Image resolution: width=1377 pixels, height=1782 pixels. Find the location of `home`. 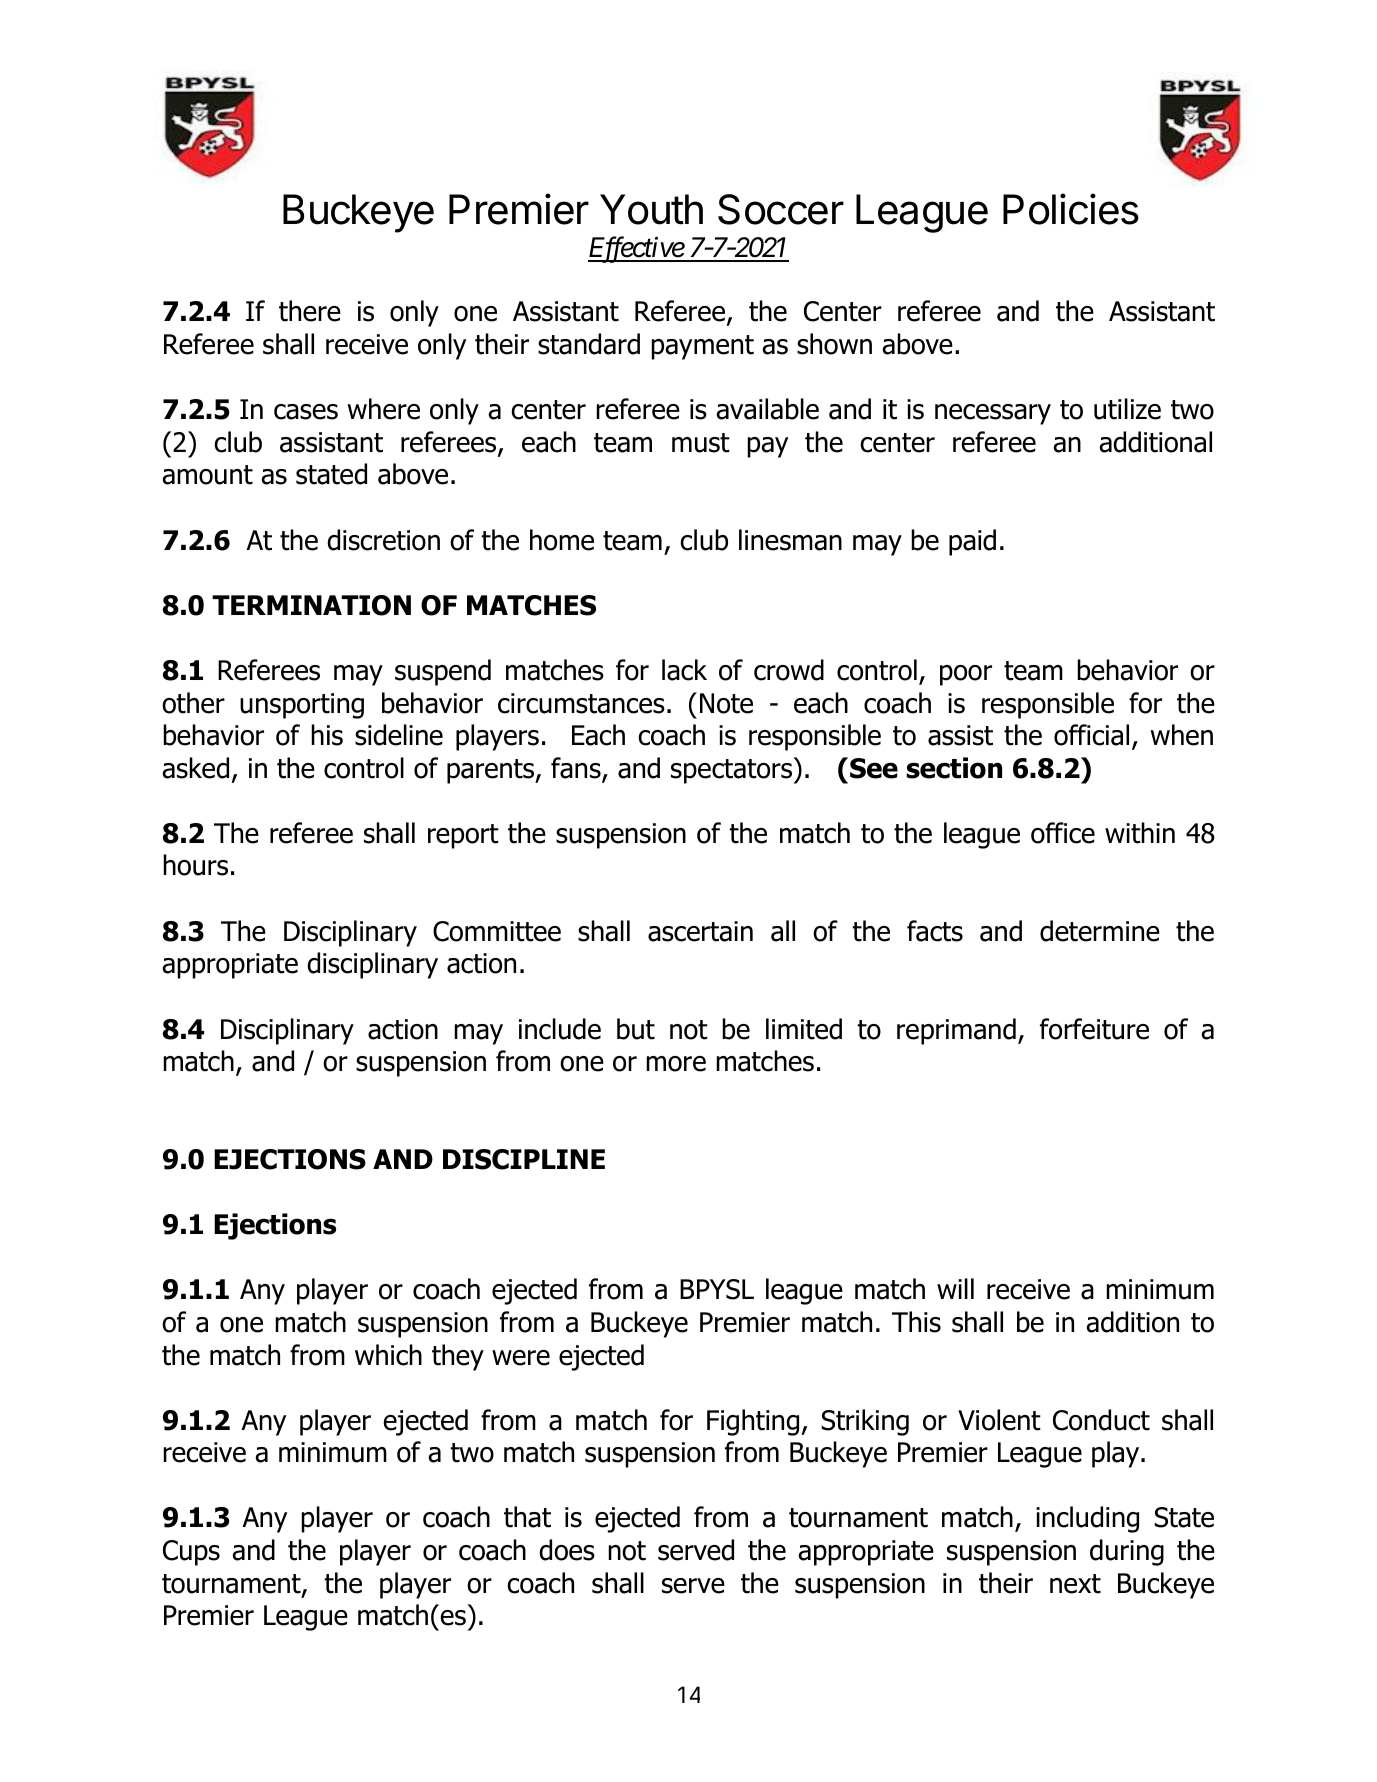

home is located at coordinates (562, 540).
